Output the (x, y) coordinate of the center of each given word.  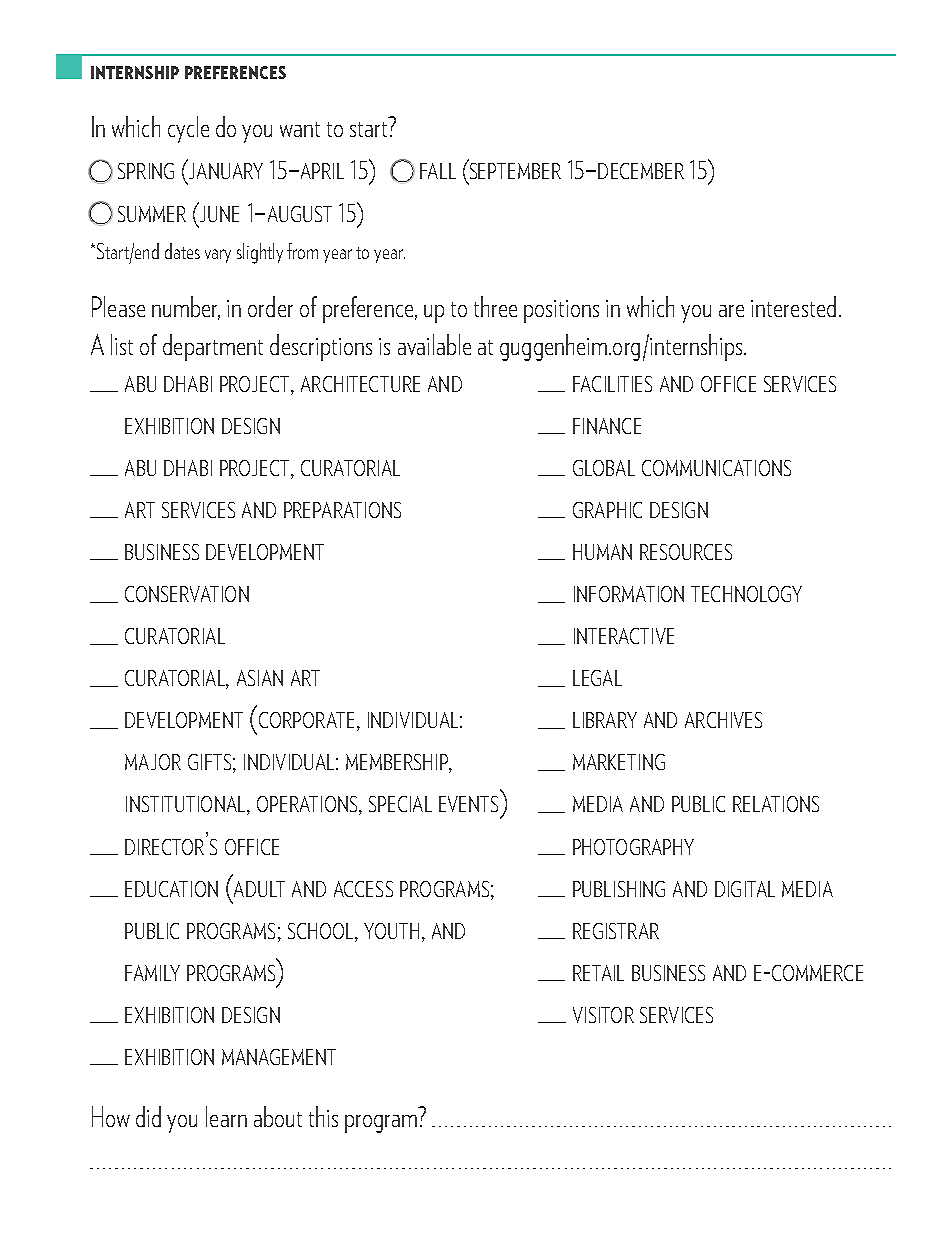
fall (438, 171)
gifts (209, 762)
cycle (188, 129)
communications (716, 468)
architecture (360, 384)
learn (226, 1116)
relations (776, 804)
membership (398, 763)
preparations (342, 510)
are (731, 311)
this (323, 1116)
